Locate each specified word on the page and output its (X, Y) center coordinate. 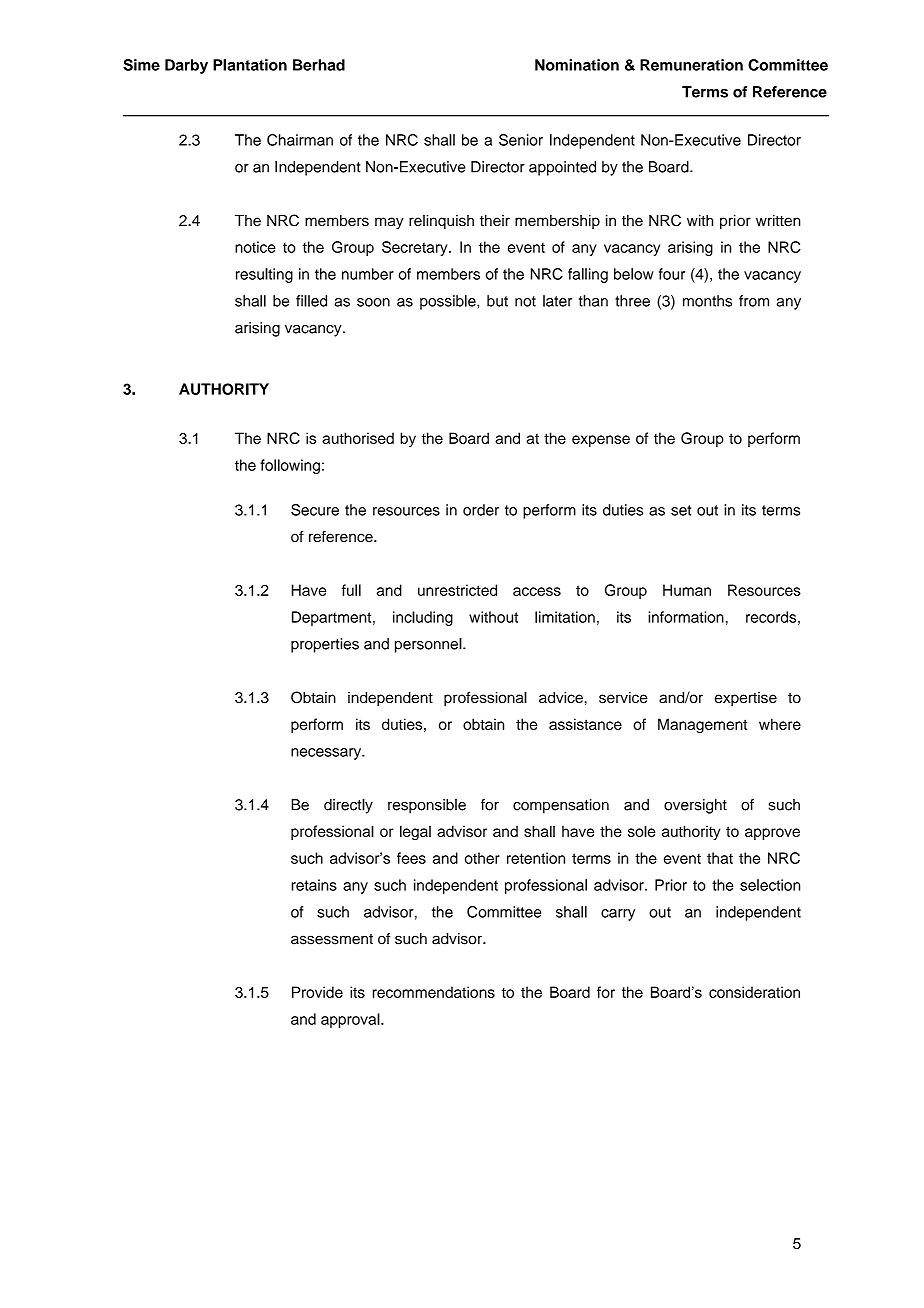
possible (449, 302)
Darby (186, 66)
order (481, 510)
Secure (315, 510)
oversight (695, 806)
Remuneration (691, 65)
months (707, 301)
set (681, 510)
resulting (264, 275)
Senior (521, 140)
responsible (427, 806)
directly (348, 806)
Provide (317, 992)
